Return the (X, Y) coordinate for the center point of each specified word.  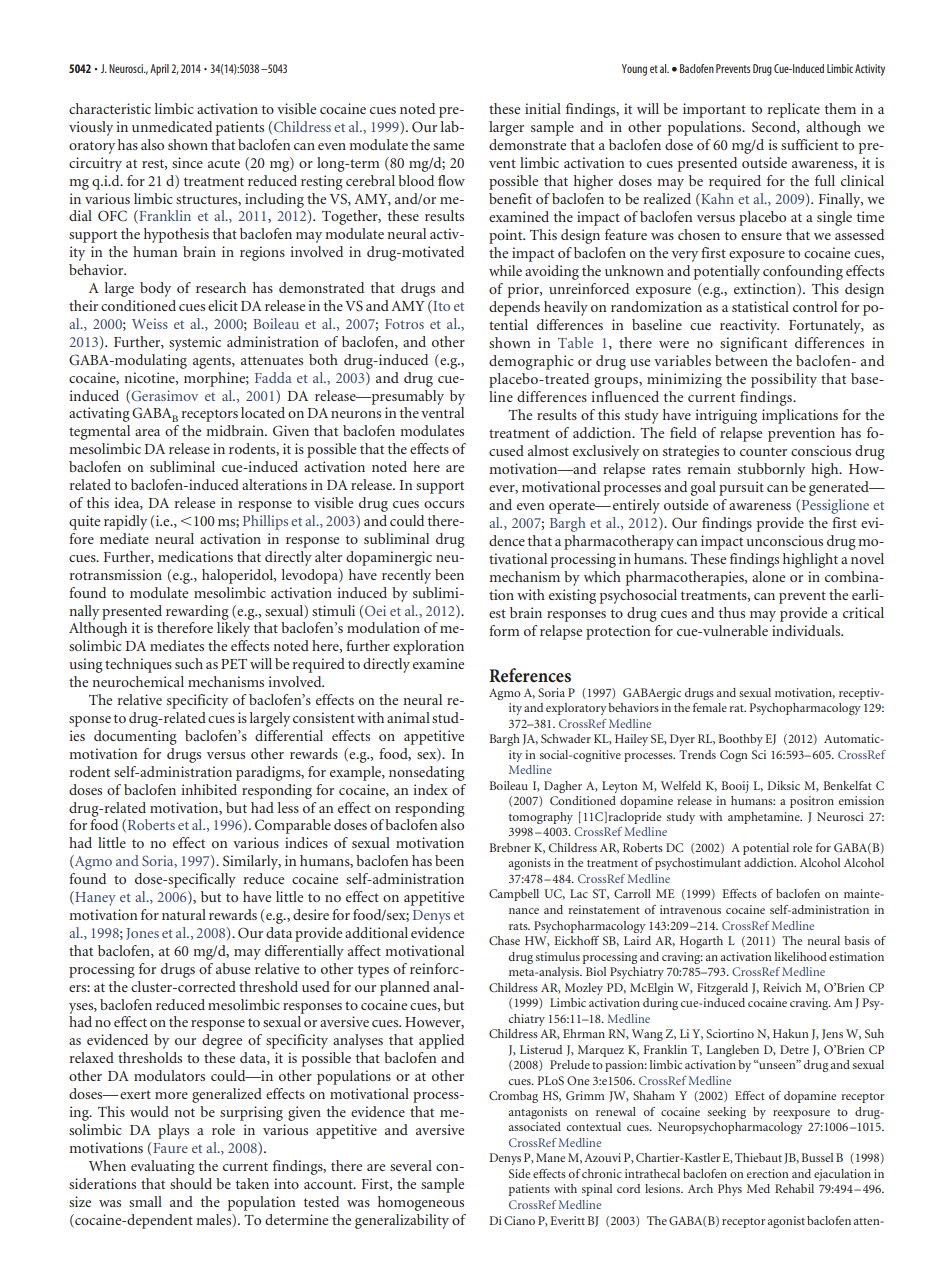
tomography (541, 818)
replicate (793, 110)
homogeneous (421, 1203)
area (147, 432)
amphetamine (765, 818)
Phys (730, 1190)
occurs (444, 504)
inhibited (209, 789)
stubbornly (771, 470)
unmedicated (172, 126)
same (448, 146)
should (191, 1183)
